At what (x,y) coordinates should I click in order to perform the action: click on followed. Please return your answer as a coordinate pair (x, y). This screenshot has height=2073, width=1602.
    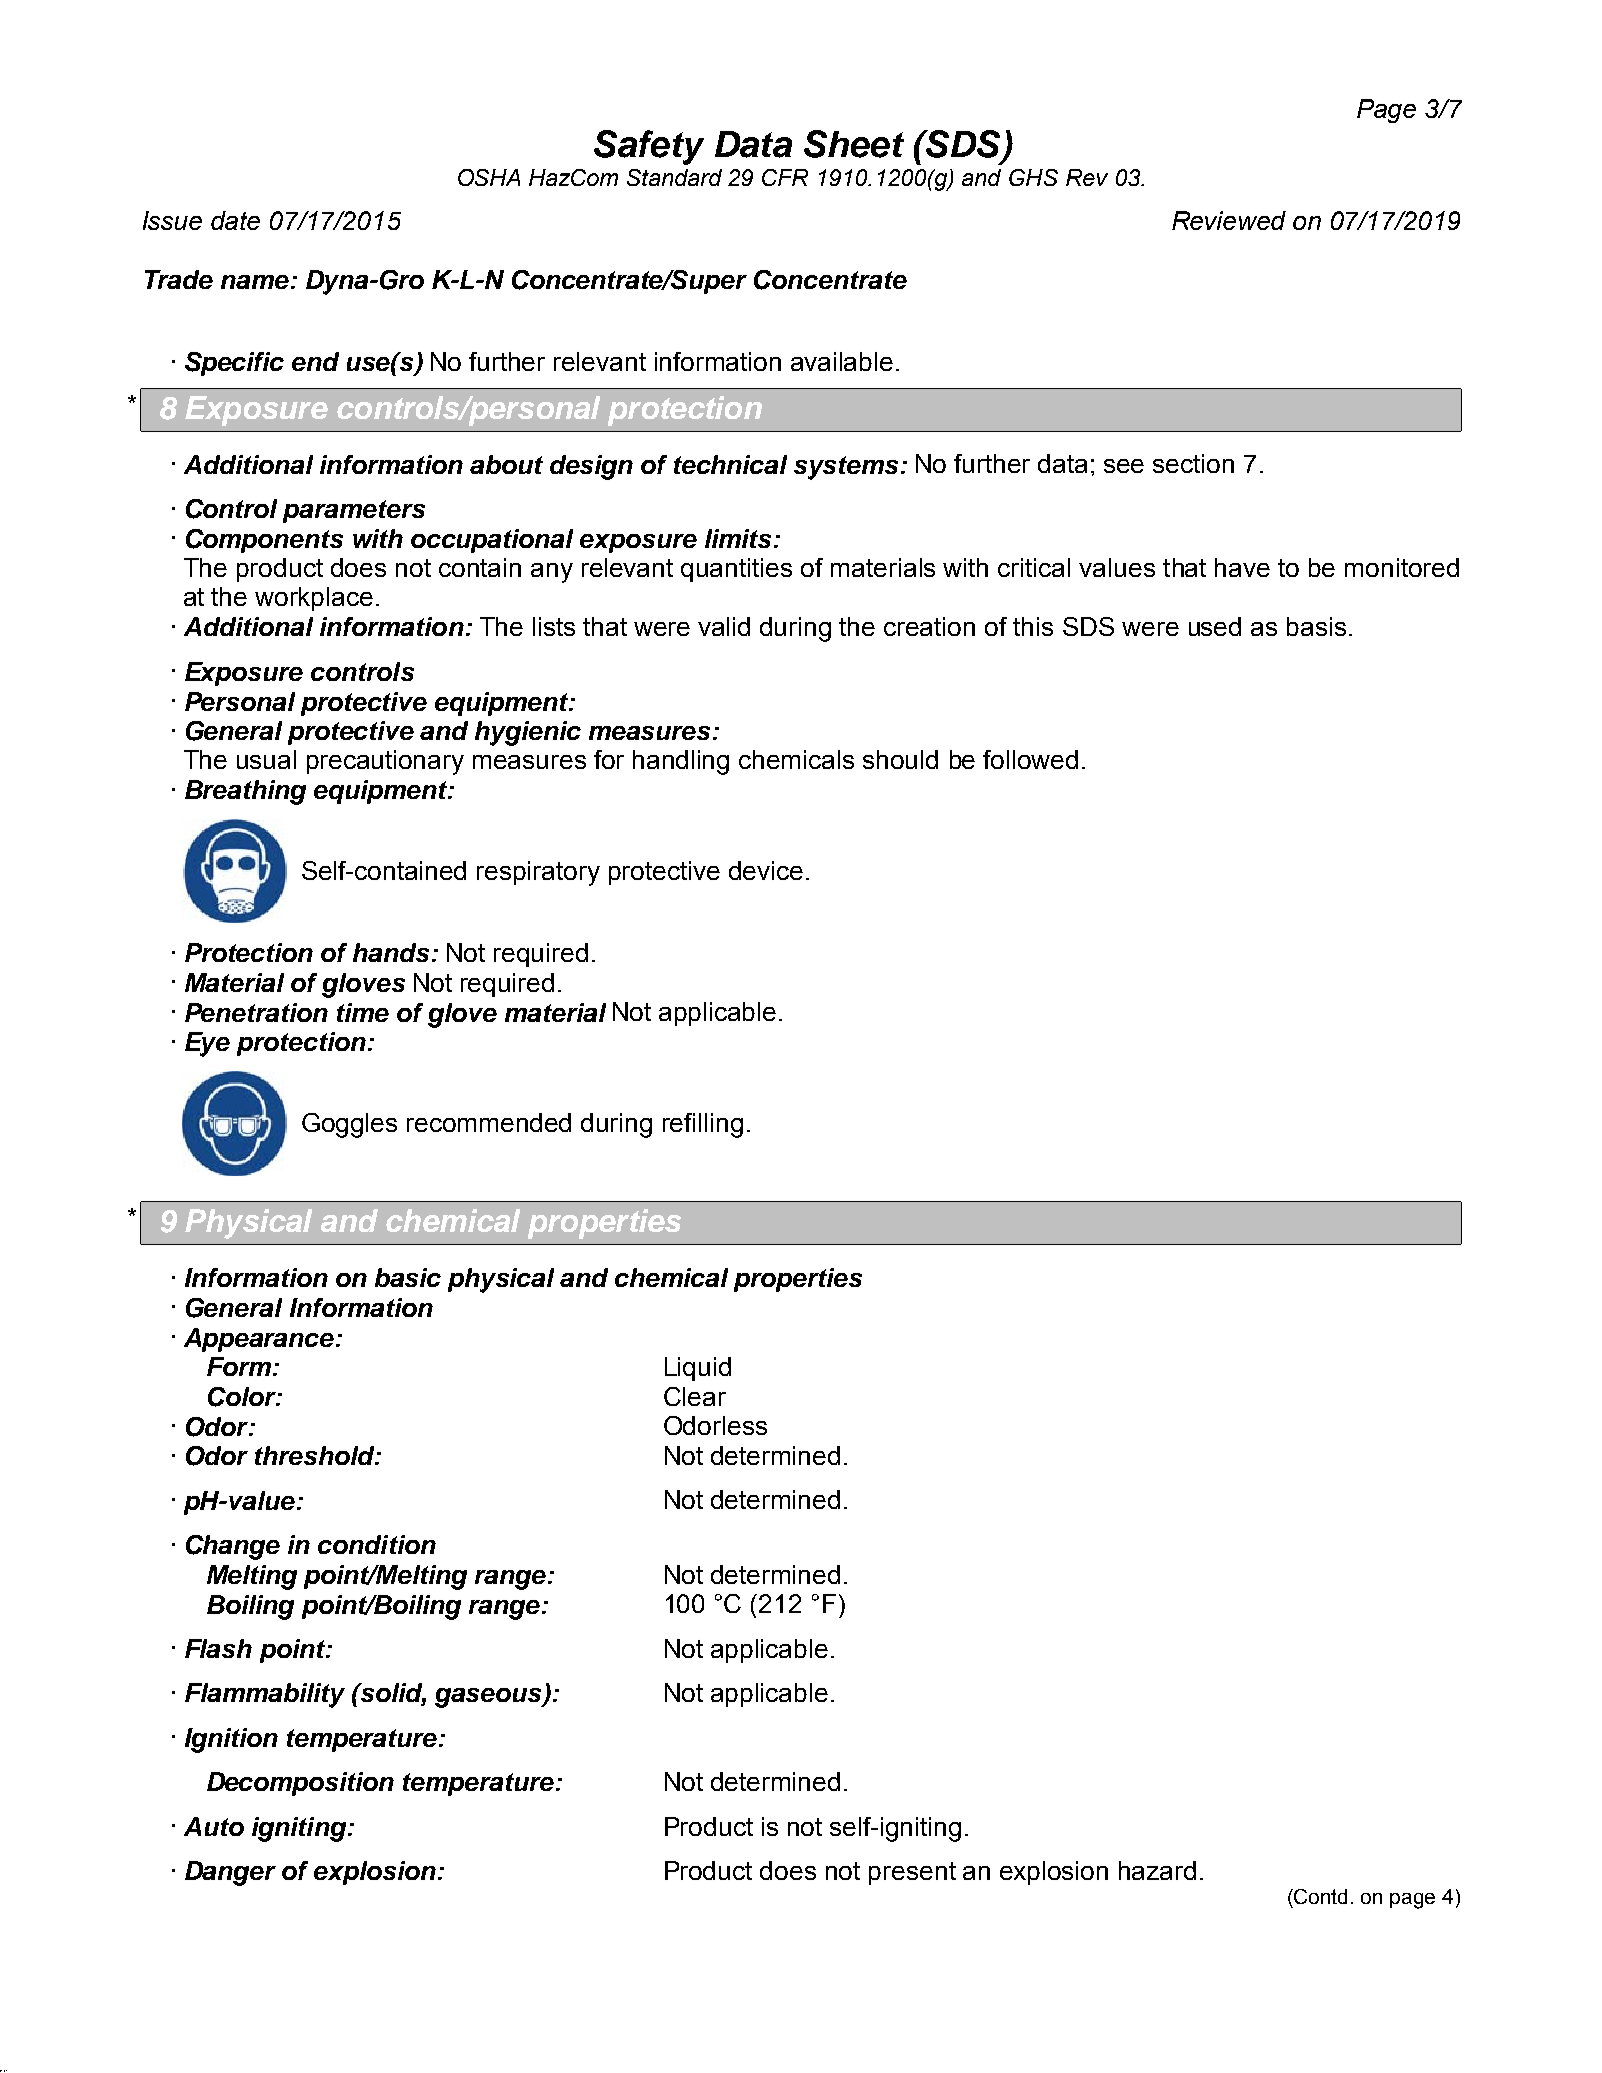
    Looking at the image, I should click on (1030, 759).
